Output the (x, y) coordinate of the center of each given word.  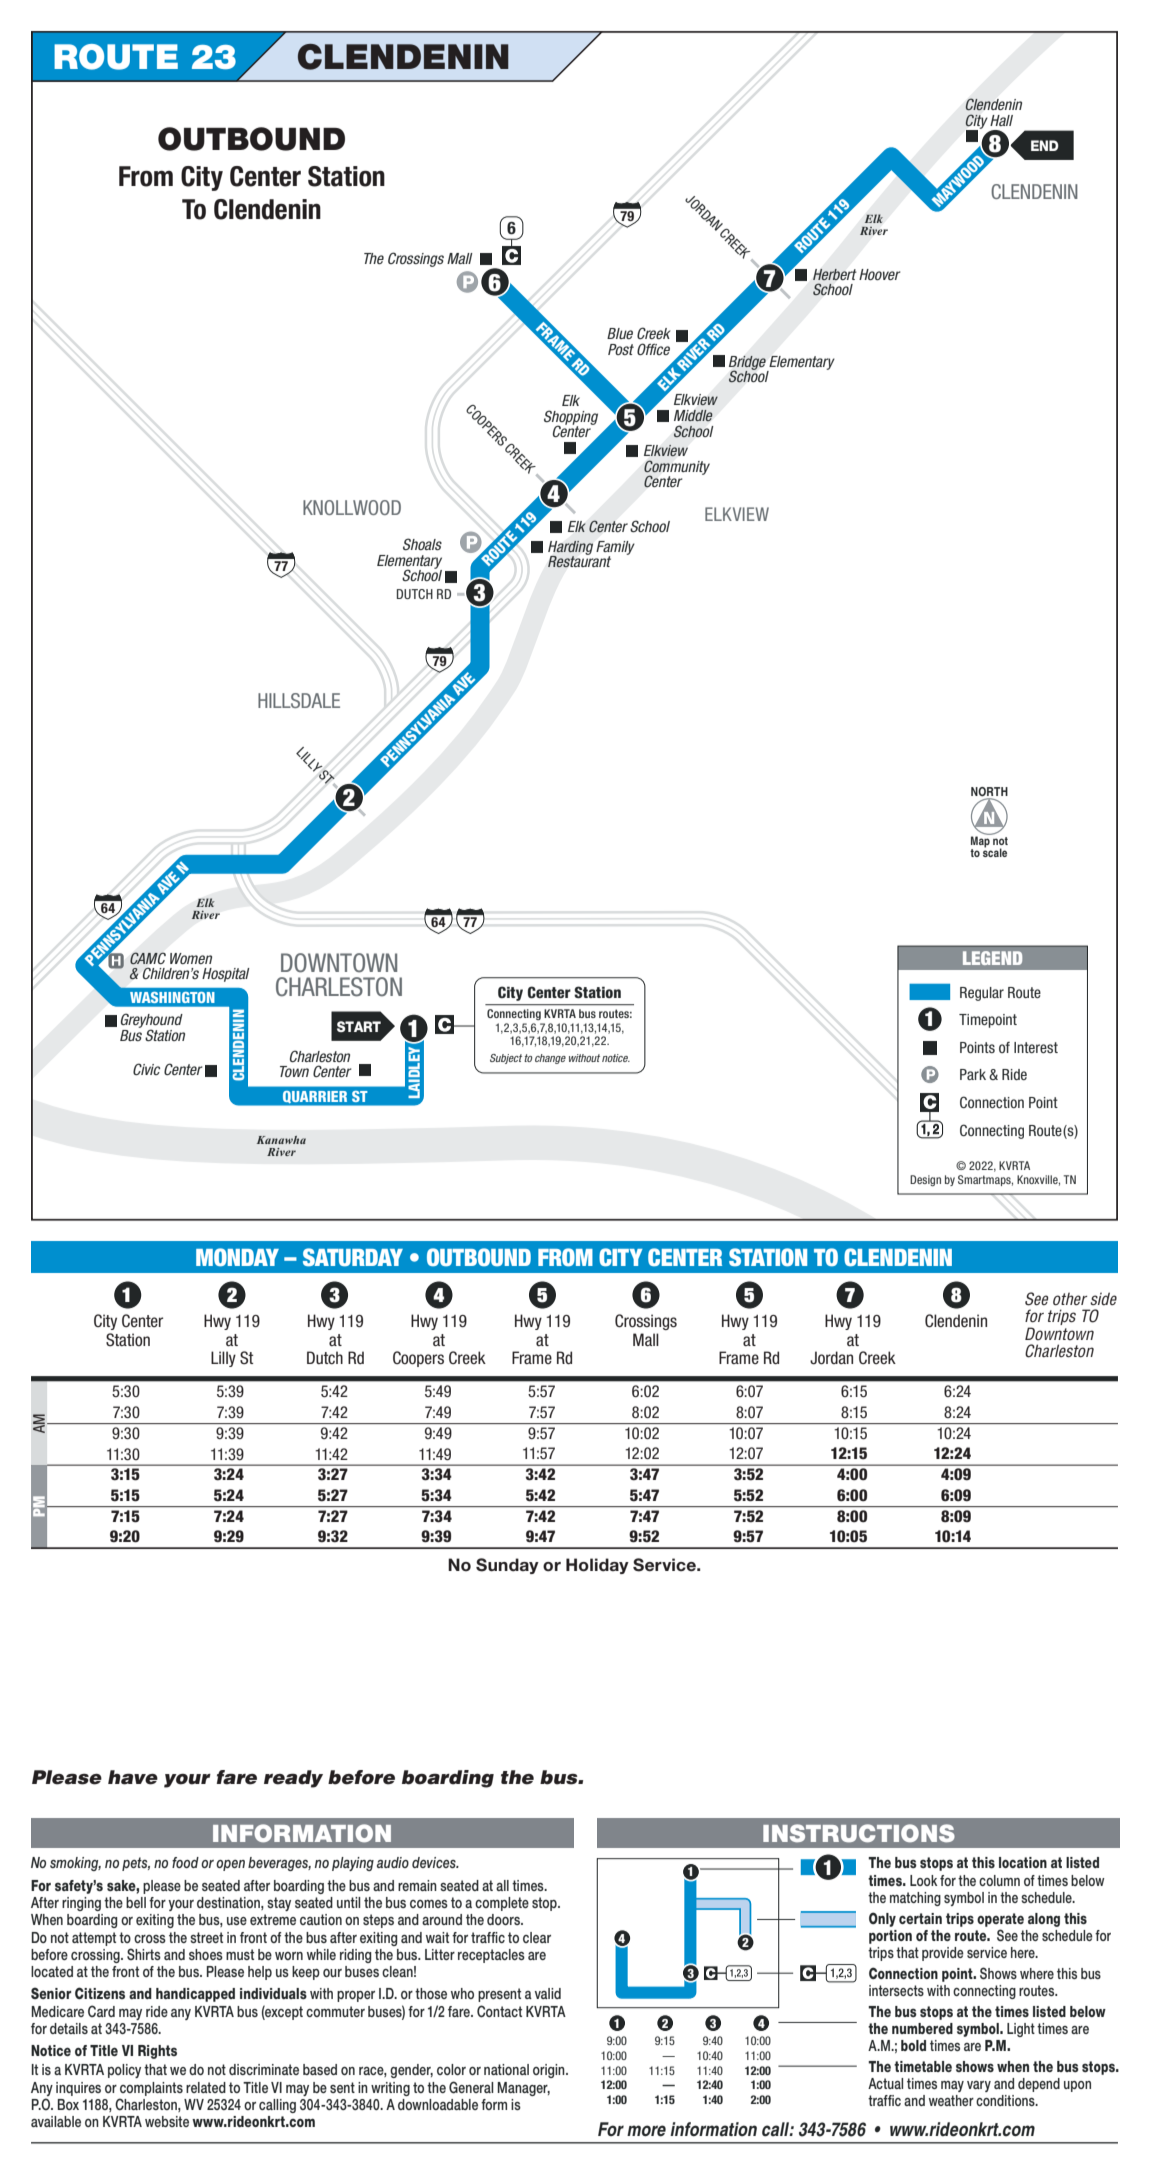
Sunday (507, 1566)
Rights (157, 2052)
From (146, 176)
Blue (620, 333)
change (550, 1059)
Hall (1001, 120)
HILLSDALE (299, 700)
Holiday (597, 1566)
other (1070, 1299)
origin (550, 2071)
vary (979, 2086)
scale (995, 851)
